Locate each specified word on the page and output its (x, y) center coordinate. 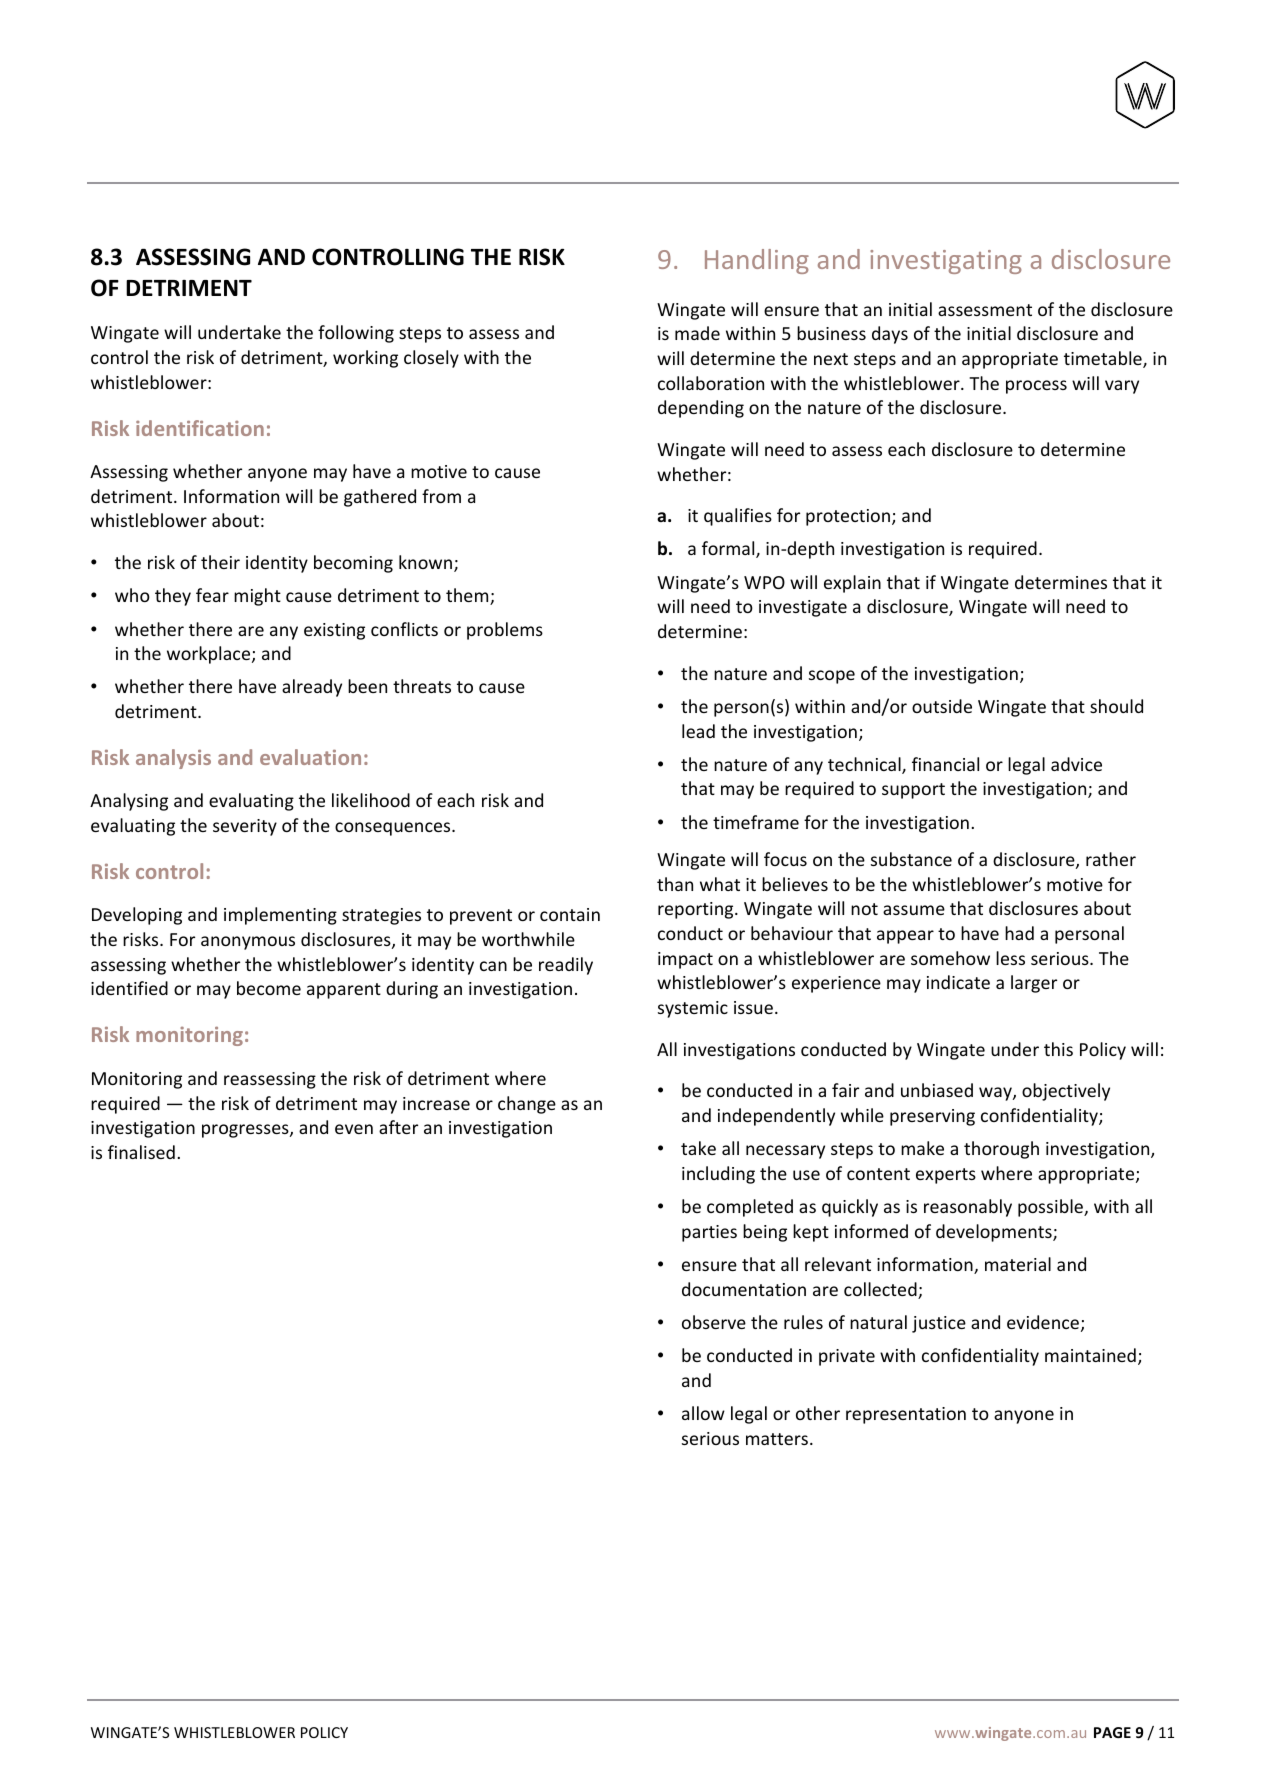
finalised (141, 1152)
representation (906, 1415)
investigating (946, 262)
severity (245, 827)
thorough (1001, 1150)
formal (729, 549)
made (697, 333)
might (257, 597)
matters (777, 1439)
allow (703, 1413)
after (398, 1127)
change (527, 1105)
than (675, 884)
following (356, 334)
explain (852, 584)
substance (911, 859)
